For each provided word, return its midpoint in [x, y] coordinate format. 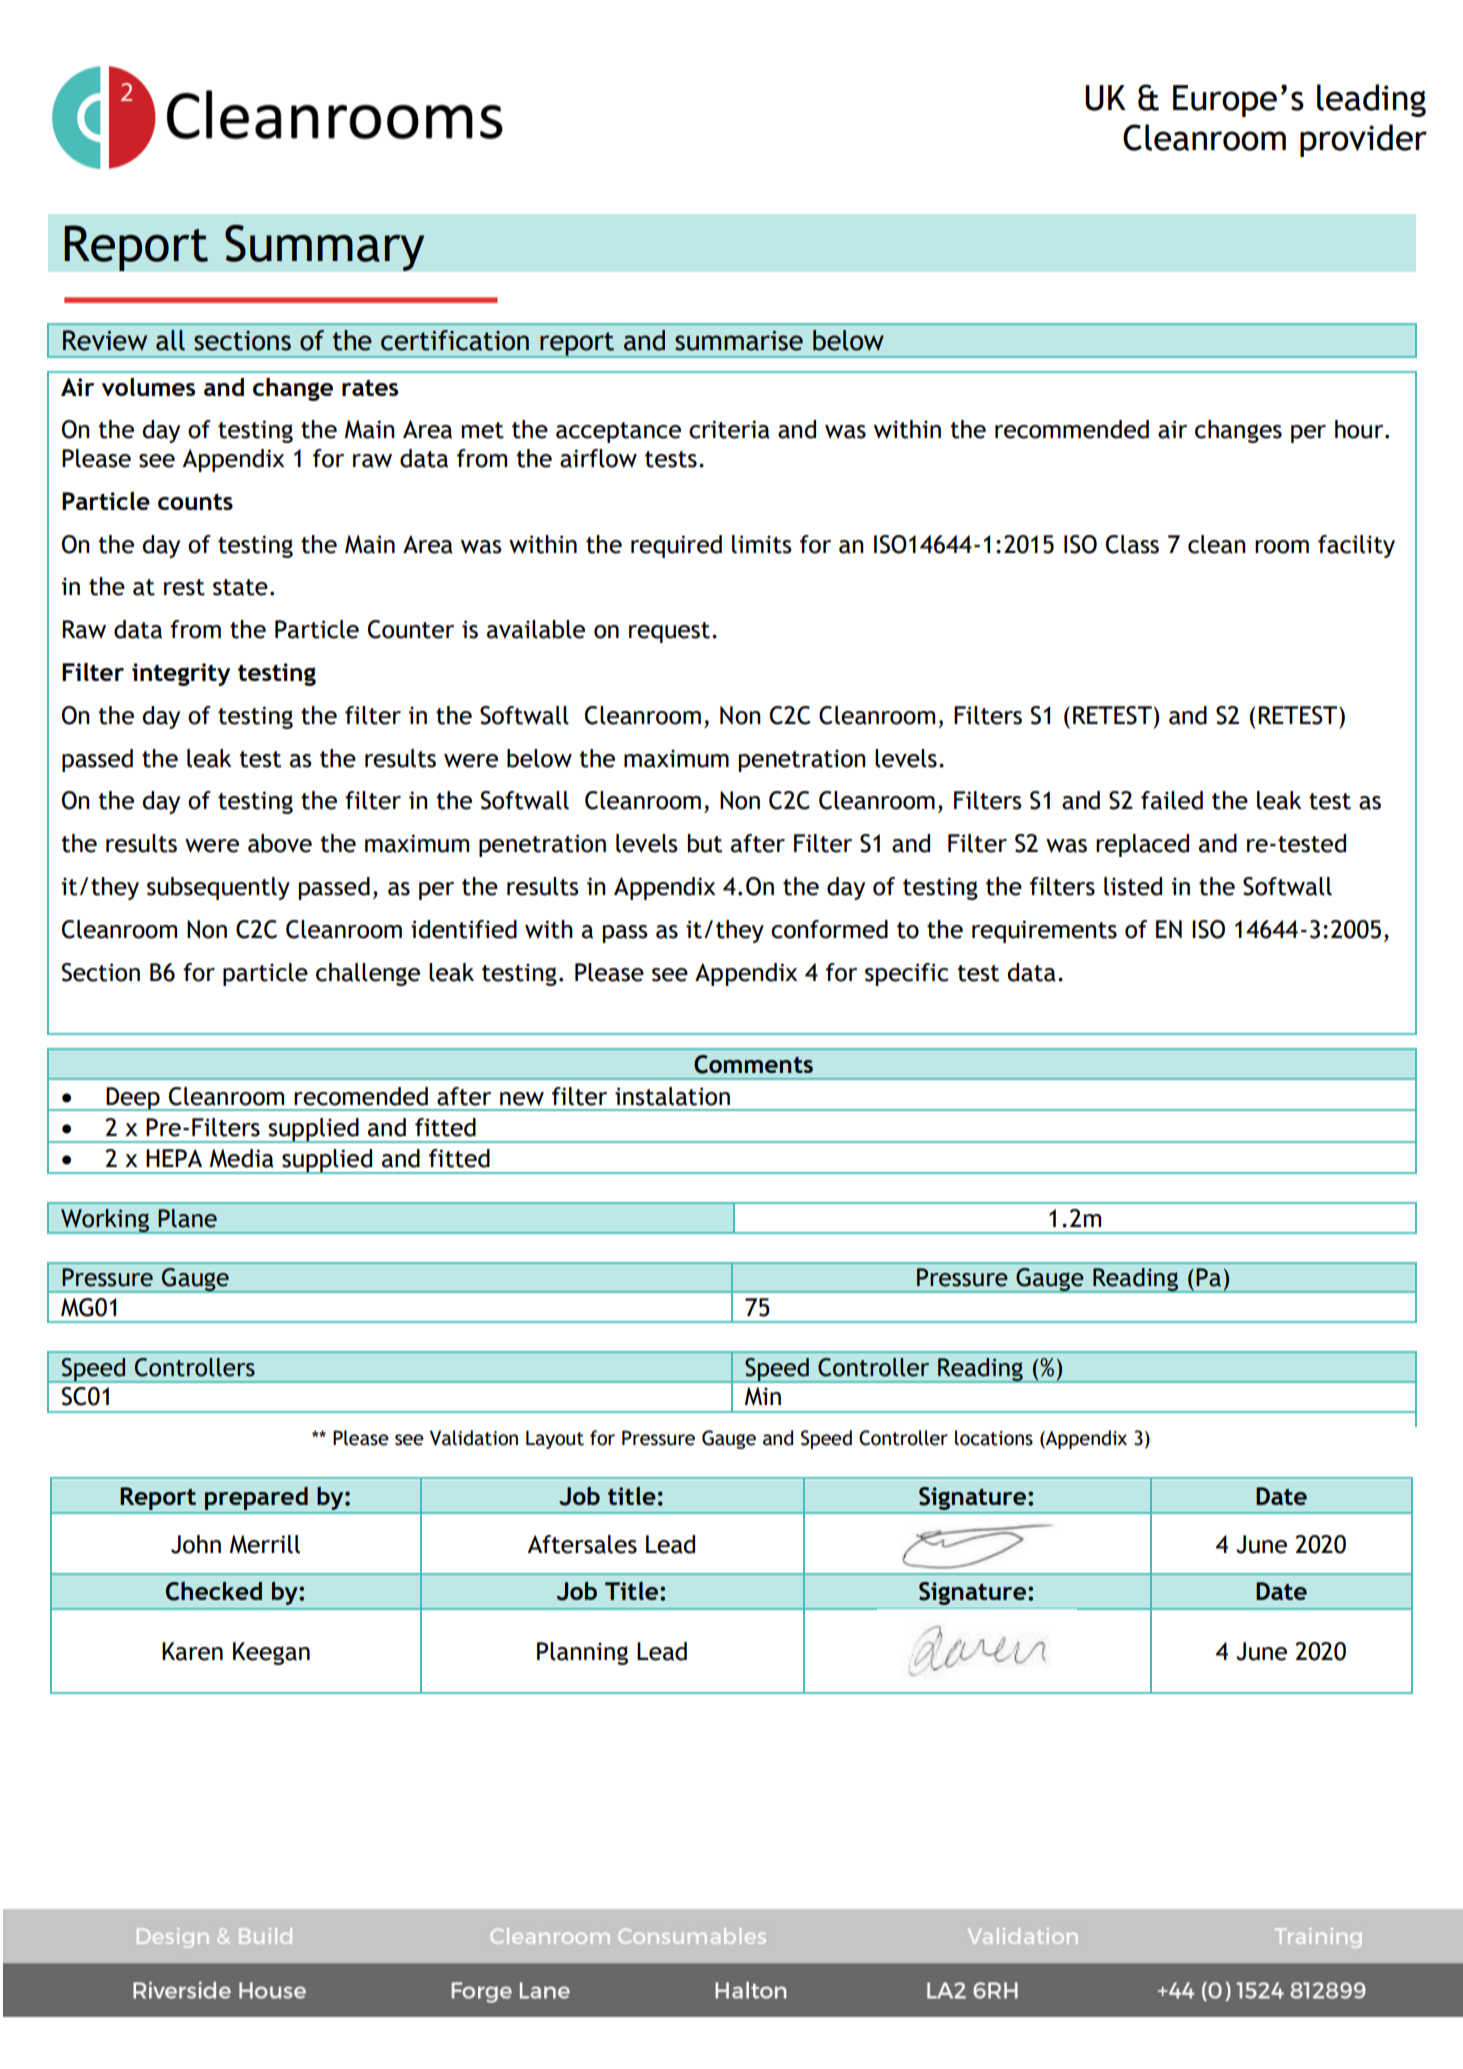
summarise [739, 341]
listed [1133, 886]
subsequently [218, 888]
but [705, 843]
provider [1363, 140]
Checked [214, 1591]
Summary [325, 247]
